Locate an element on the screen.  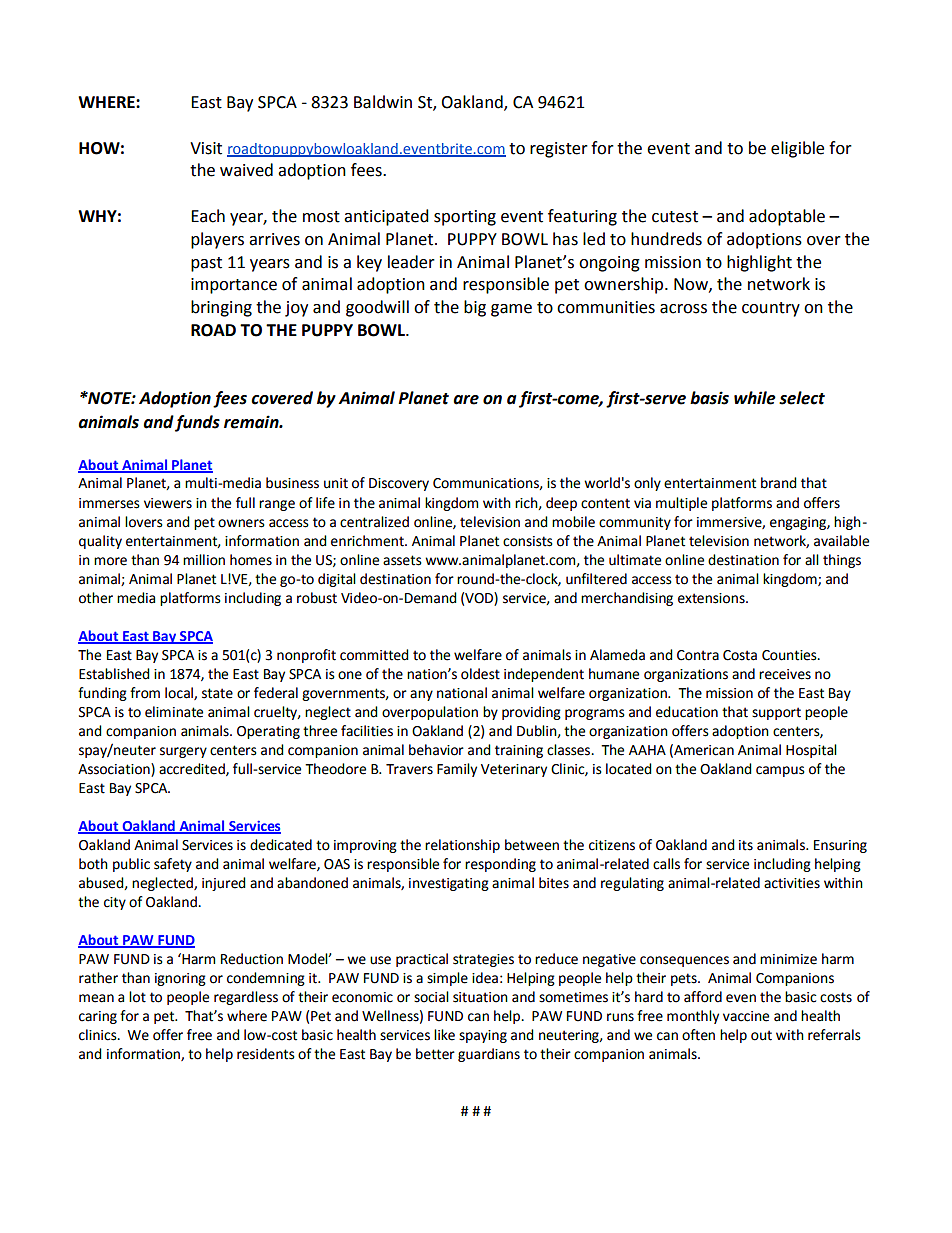
lot is located at coordinates (137, 997).
